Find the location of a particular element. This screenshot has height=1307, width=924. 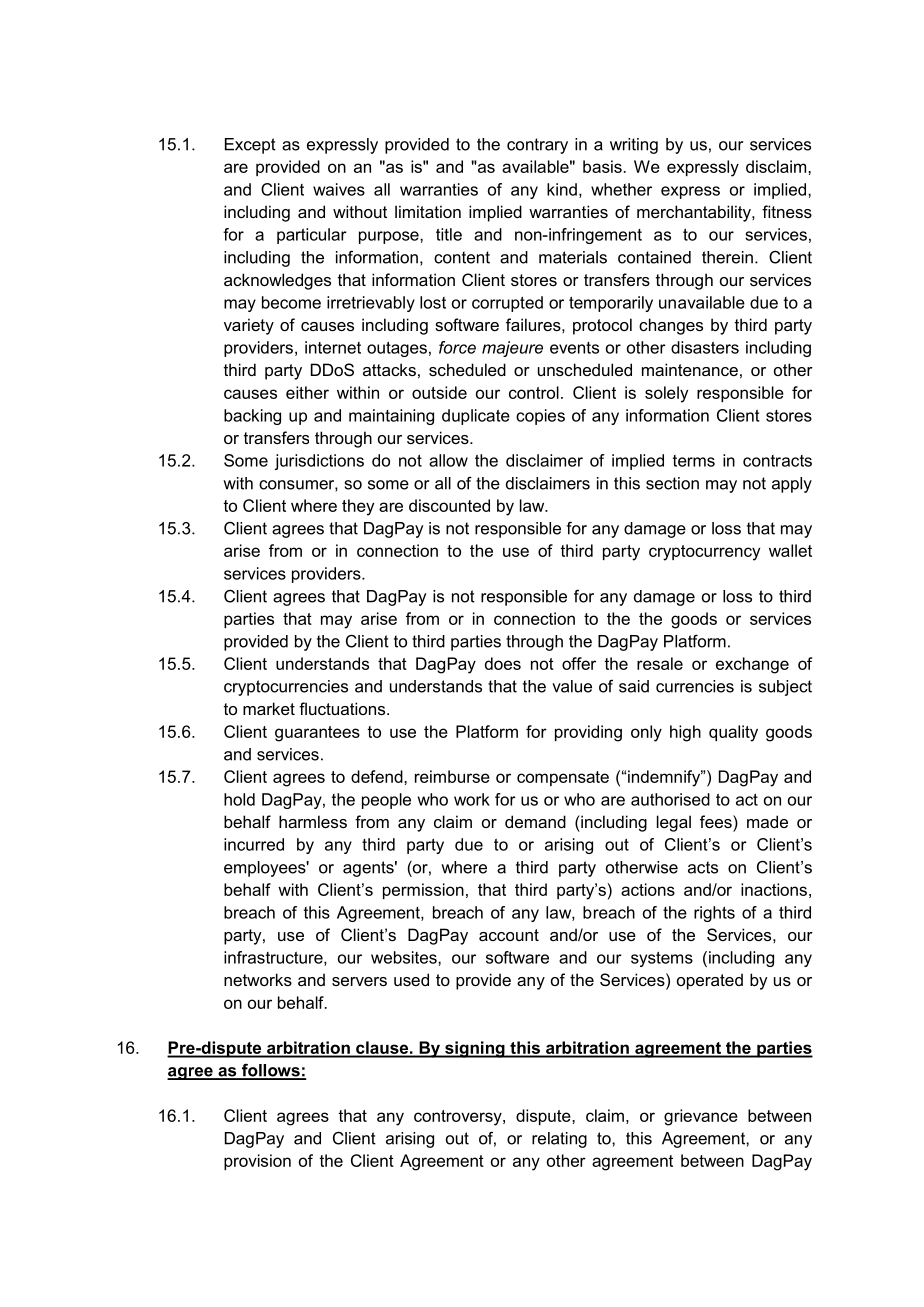

jurisdictions is located at coordinates (319, 462).
